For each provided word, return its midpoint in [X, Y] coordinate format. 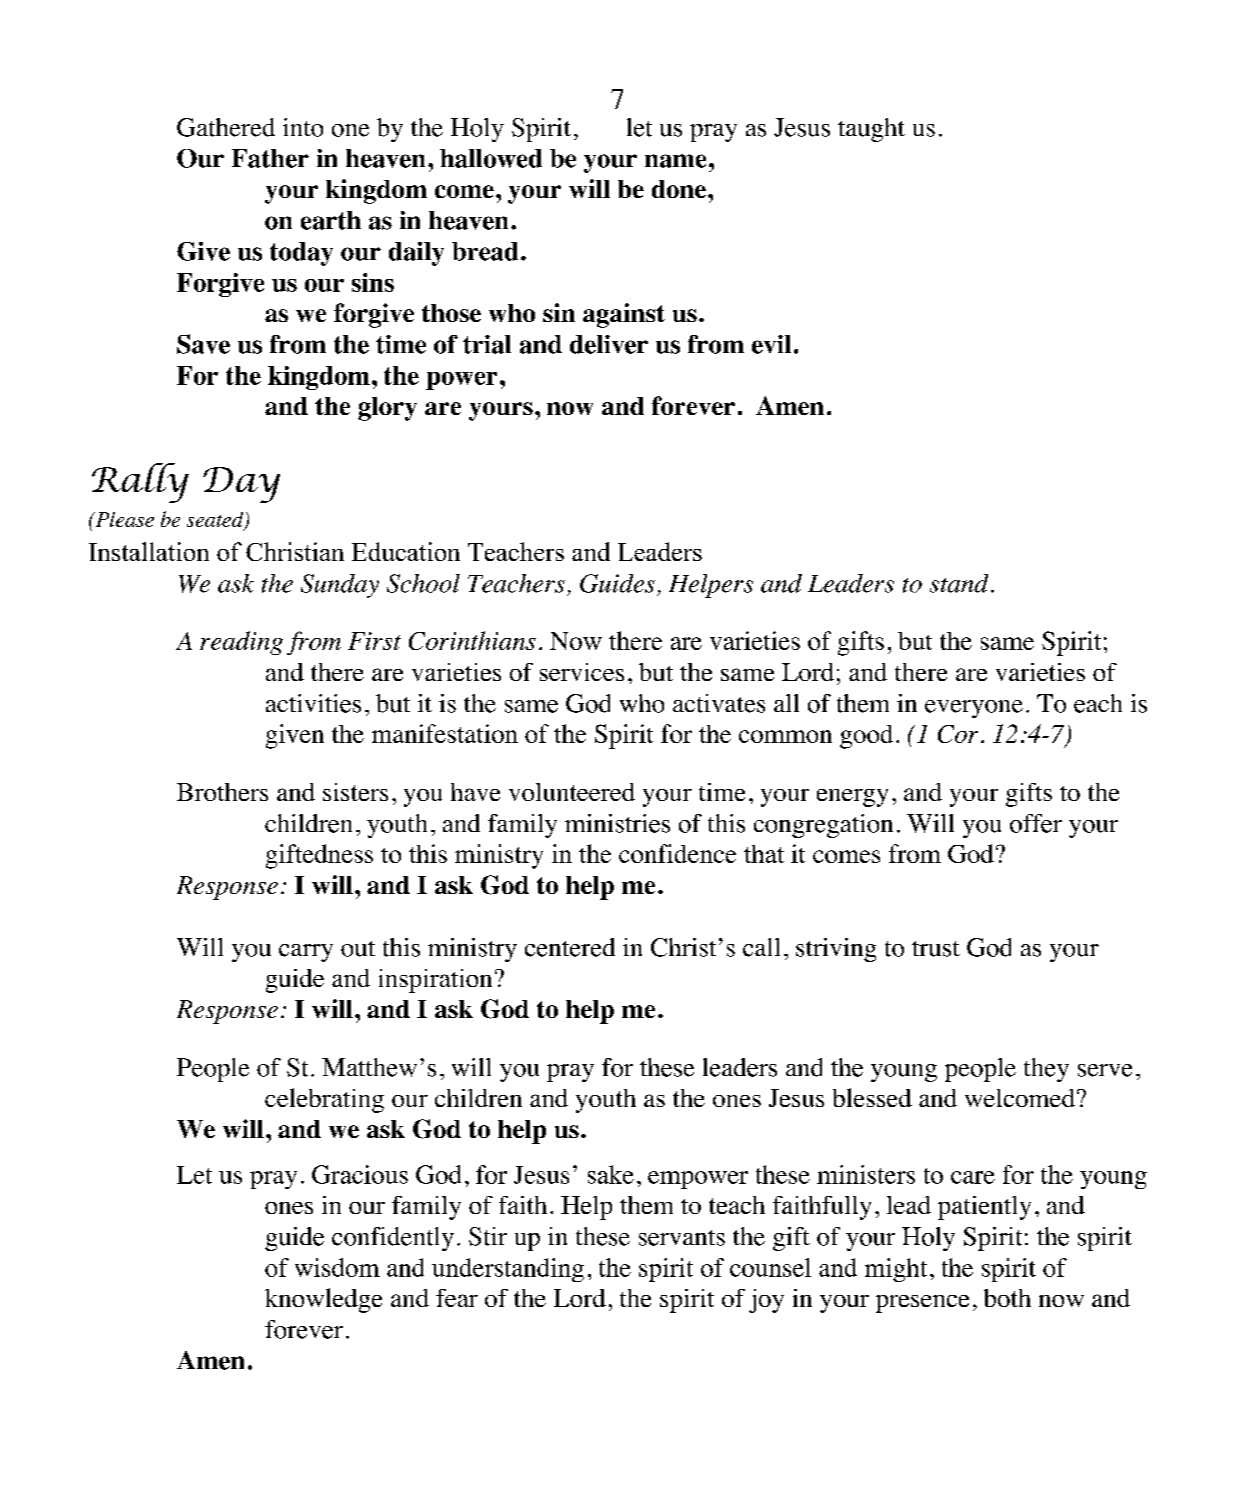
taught [871, 130]
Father [270, 158]
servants [682, 1238]
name [675, 161]
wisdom [337, 1267]
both [1007, 1298]
